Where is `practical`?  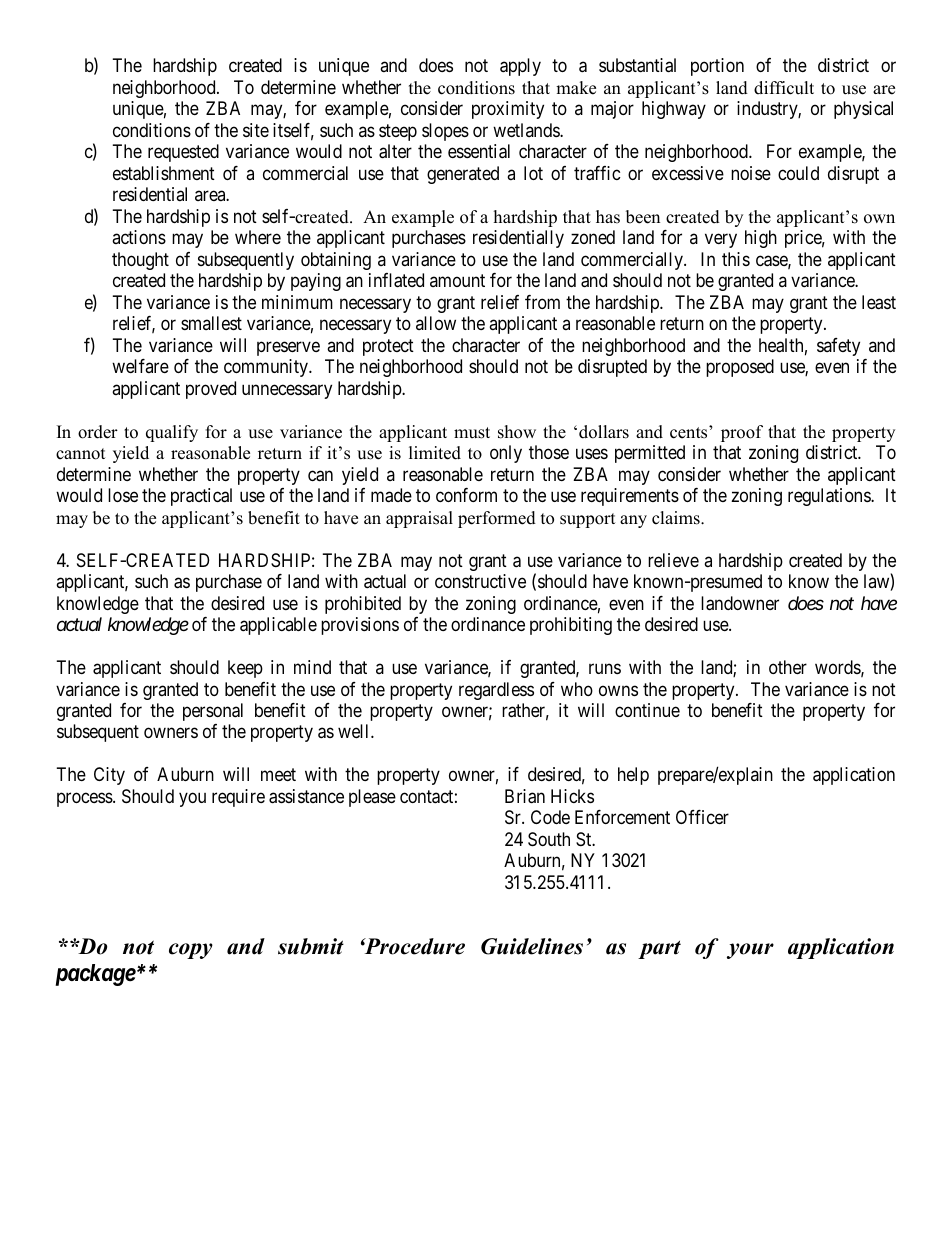
practical is located at coordinates (201, 497).
